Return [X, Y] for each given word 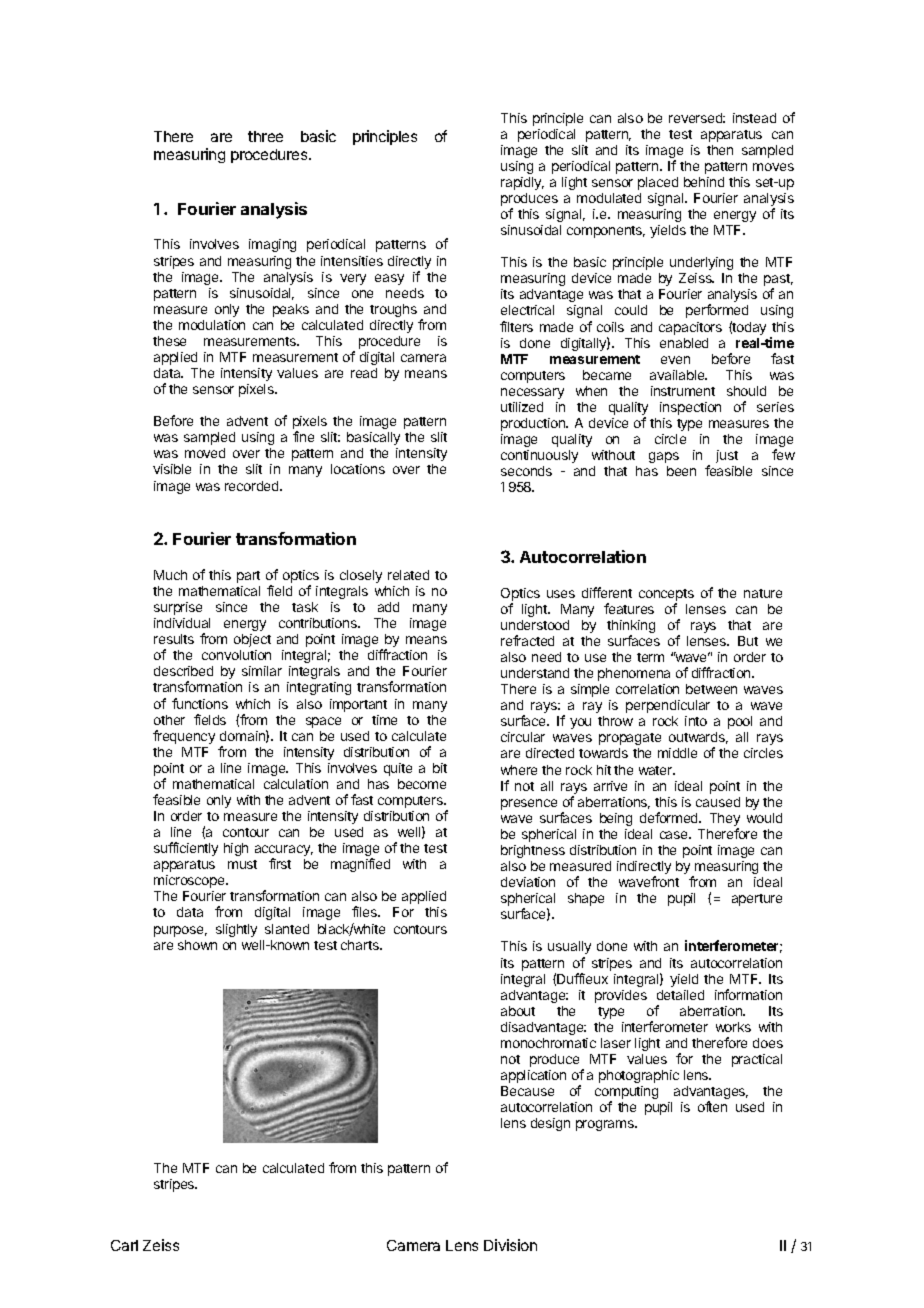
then [720, 150]
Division [510, 1245]
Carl [124, 1245]
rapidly [522, 183]
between [711, 689]
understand [535, 673]
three [265, 136]
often [712, 1106]
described [183, 671]
